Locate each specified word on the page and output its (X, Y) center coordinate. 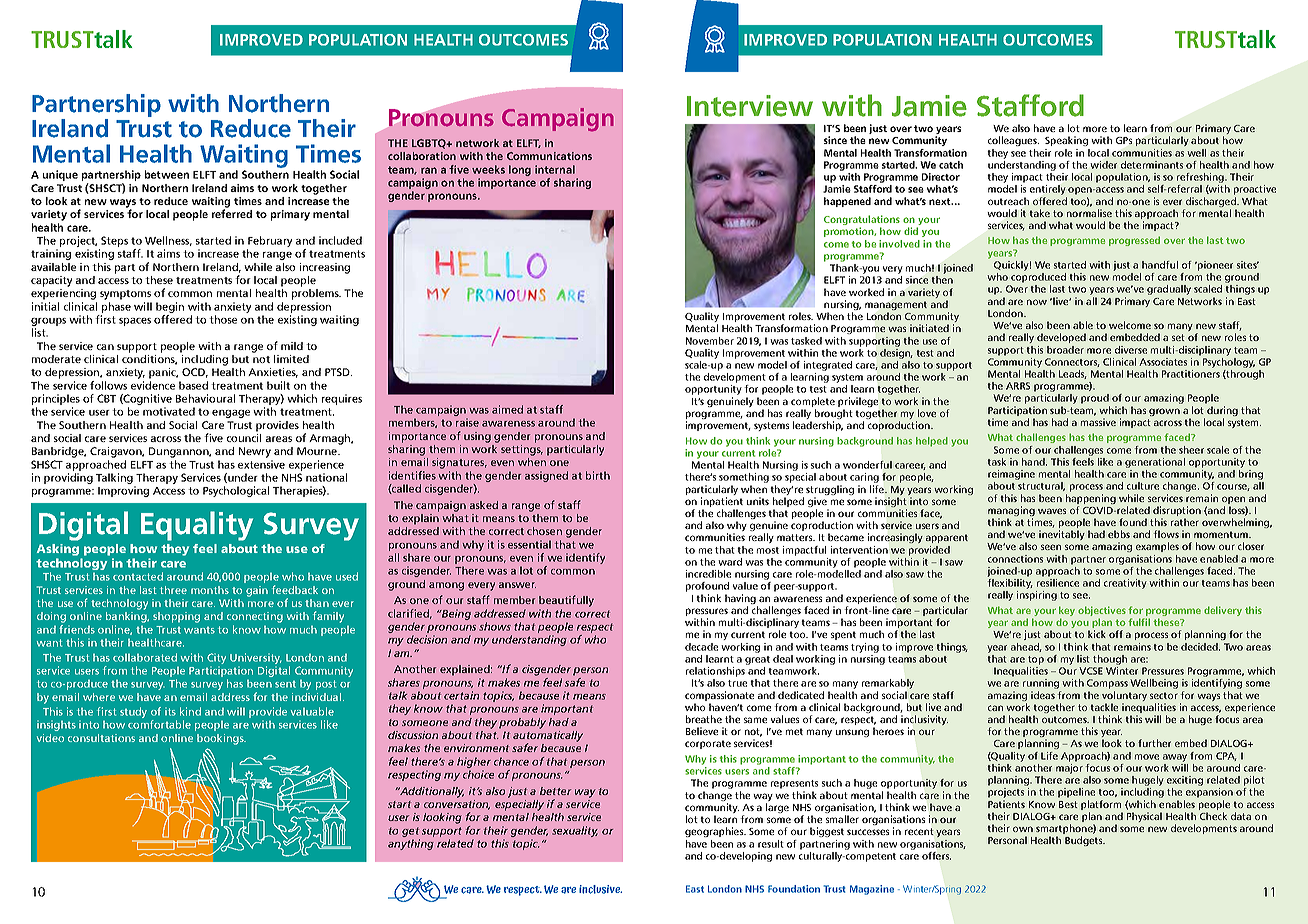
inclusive (600, 889)
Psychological (236, 491)
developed (1061, 338)
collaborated (145, 657)
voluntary (1124, 697)
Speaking (1066, 141)
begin (170, 307)
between (167, 174)
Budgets (1085, 841)
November (710, 341)
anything (411, 844)
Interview (750, 106)
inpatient (722, 503)
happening (1091, 500)
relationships (715, 672)
